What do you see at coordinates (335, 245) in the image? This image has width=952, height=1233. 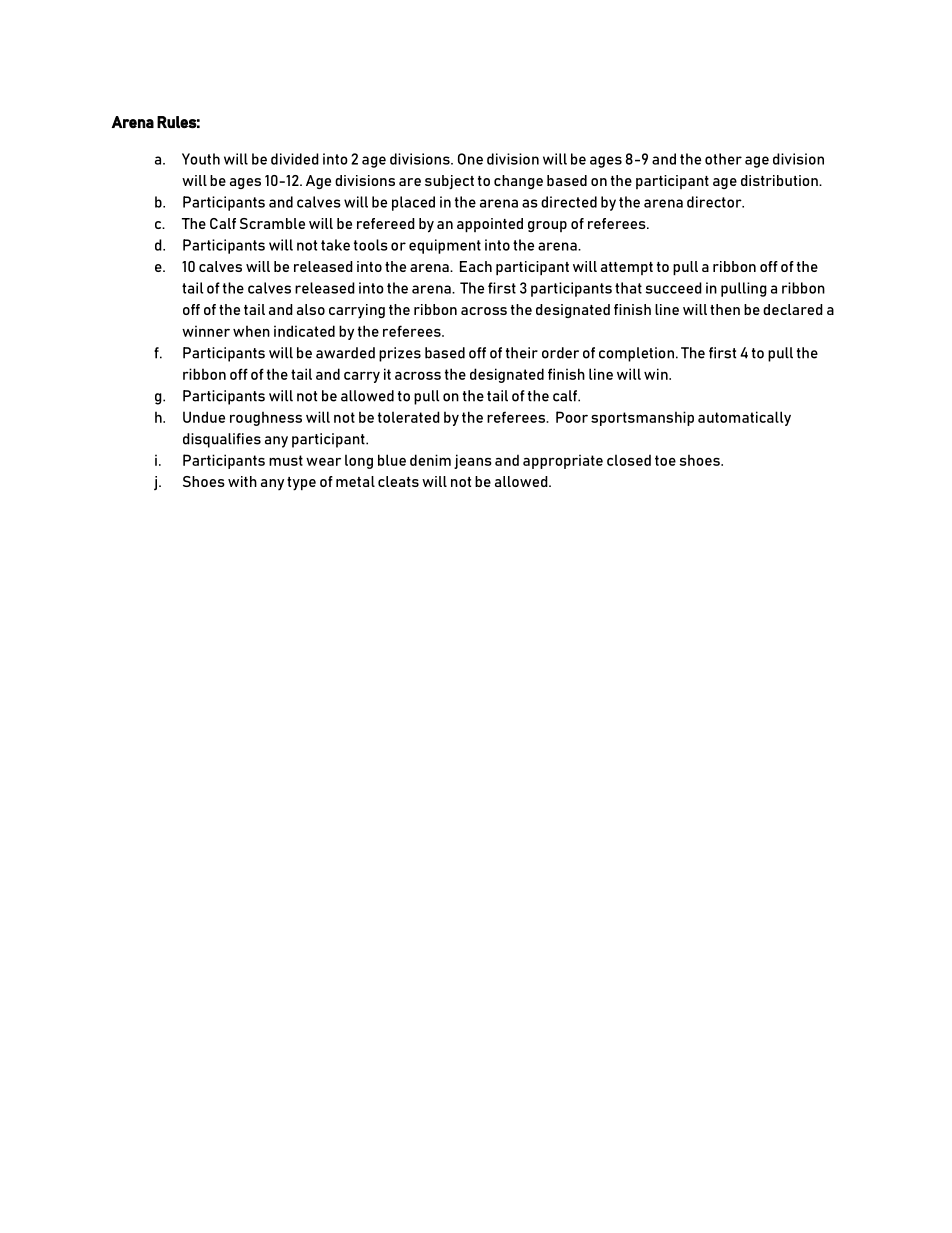 I see `take` at bounding box center [335, 245].
